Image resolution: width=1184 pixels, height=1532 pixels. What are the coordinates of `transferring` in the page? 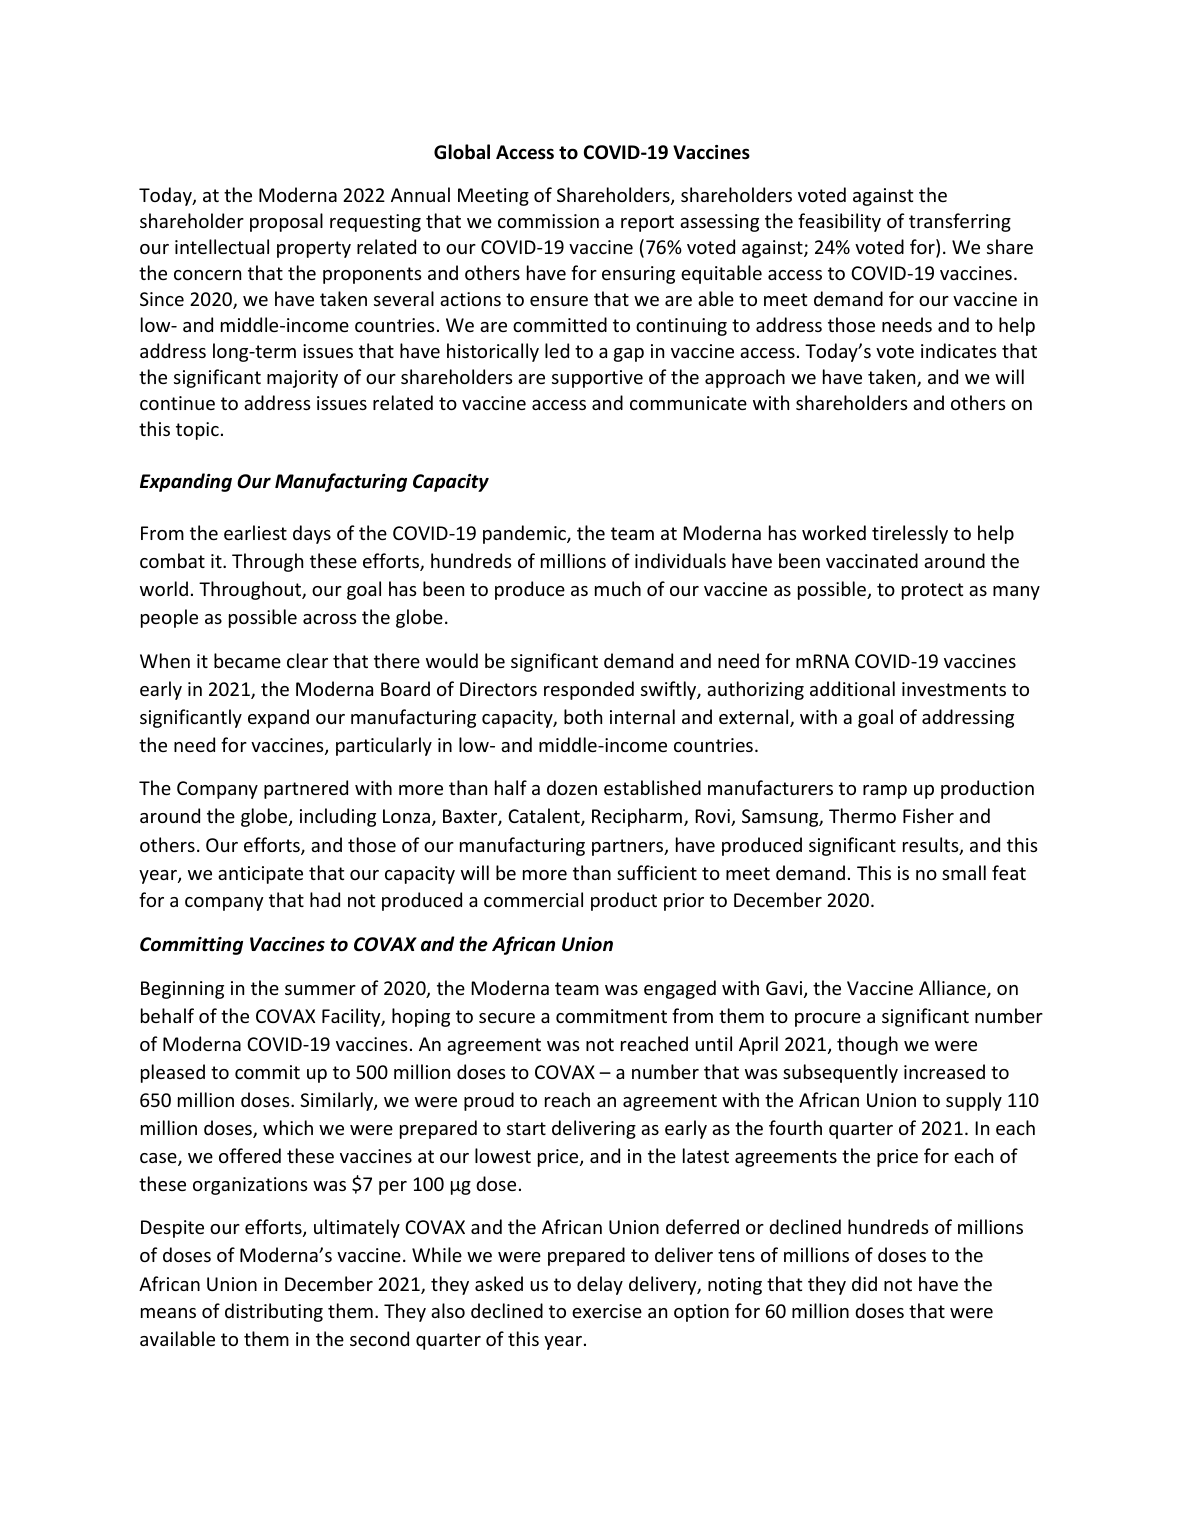 It's located at (960, 222).
